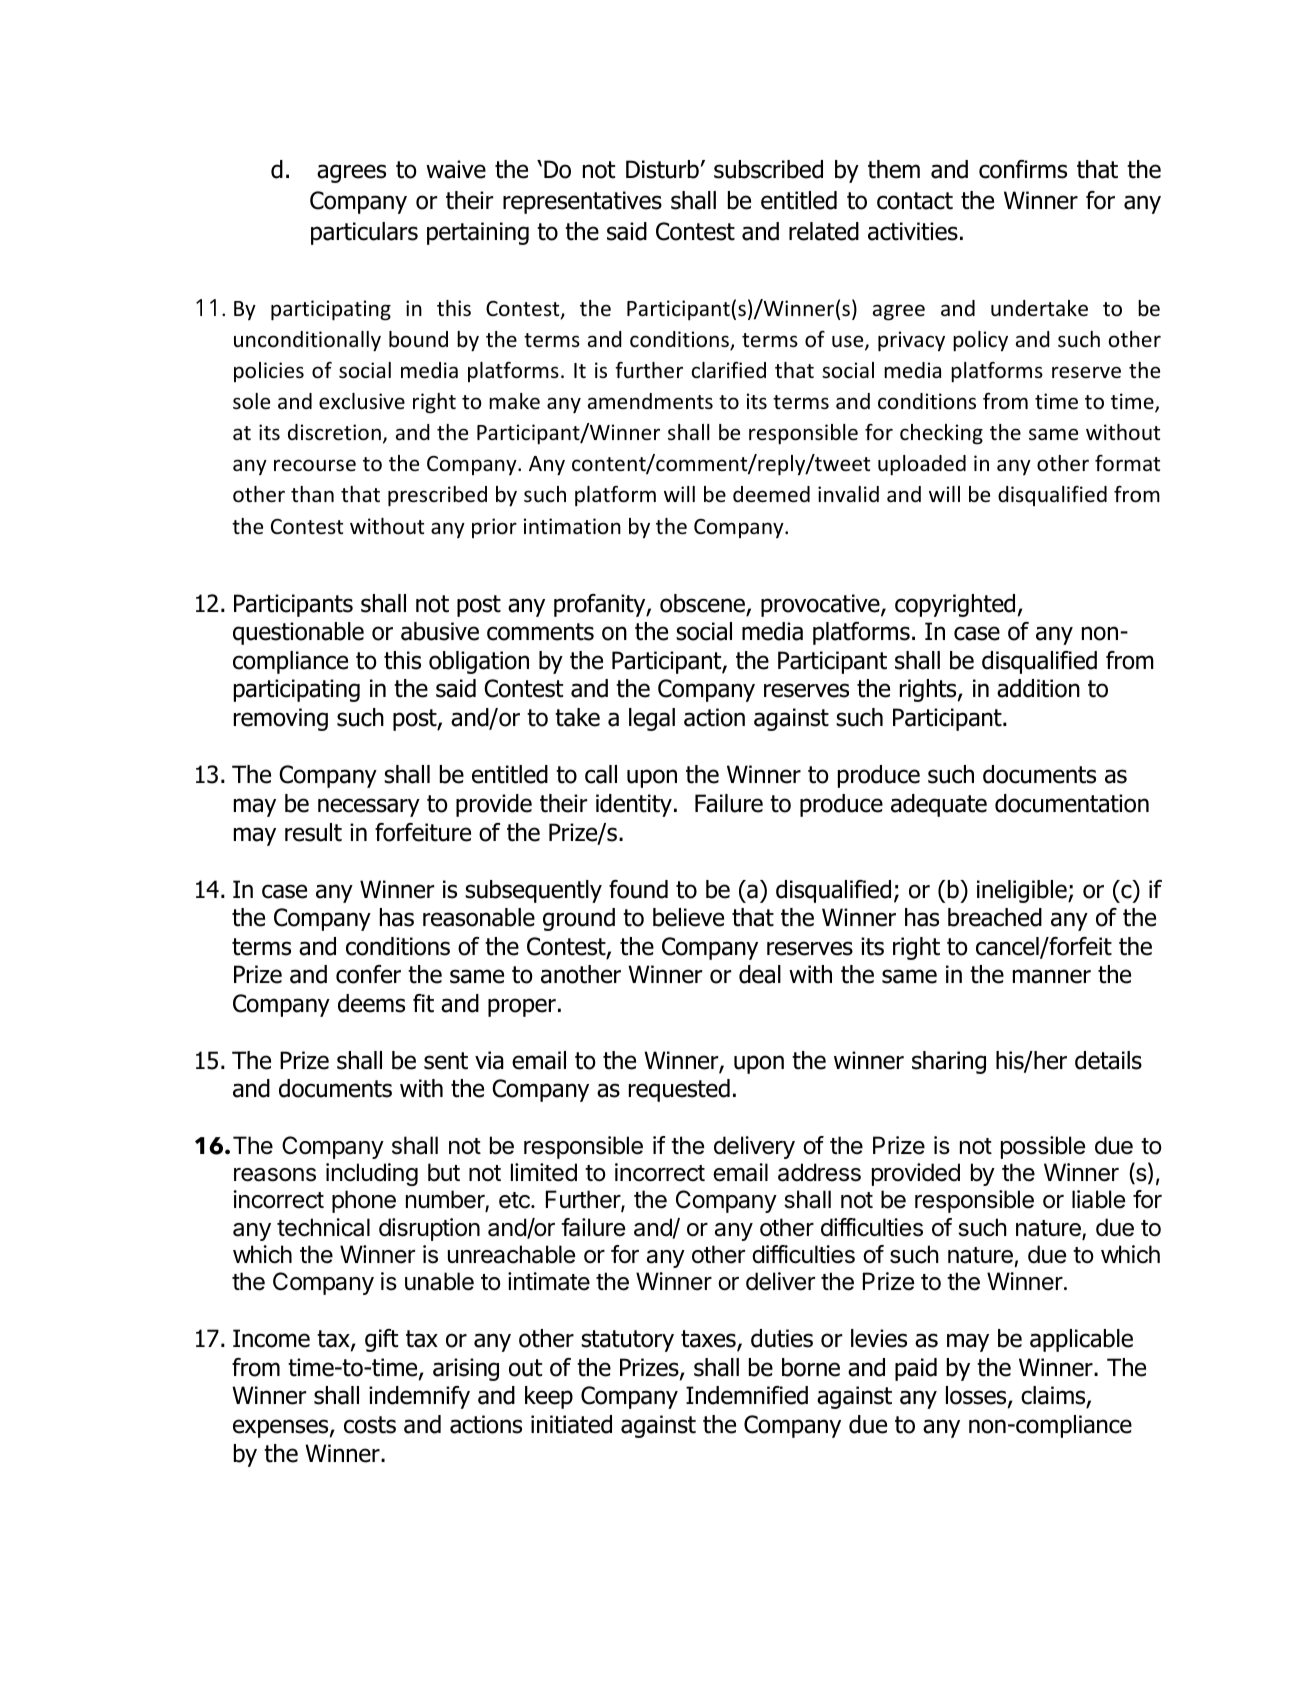 The height and width of the page is (1704, 1316). Describe the element at coordinates (662, 169) in the page. I see `Disturb` at that location.
